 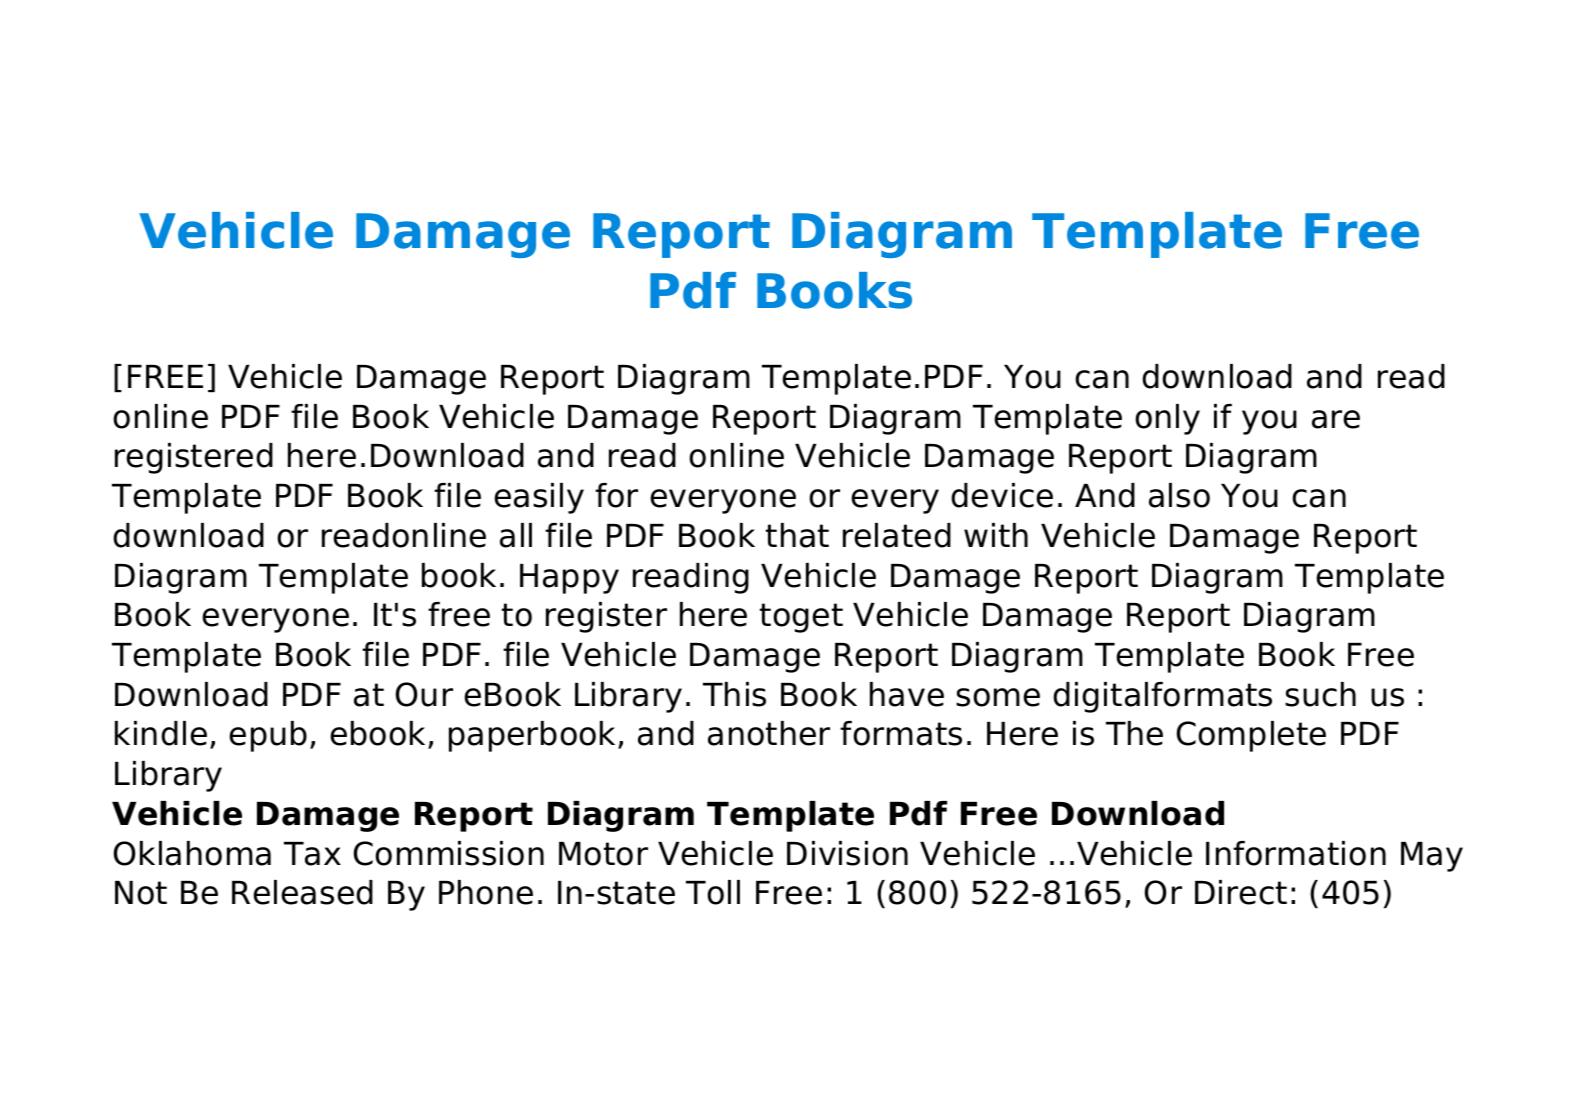 I want to click on toget, so click(x=801, y=618).
